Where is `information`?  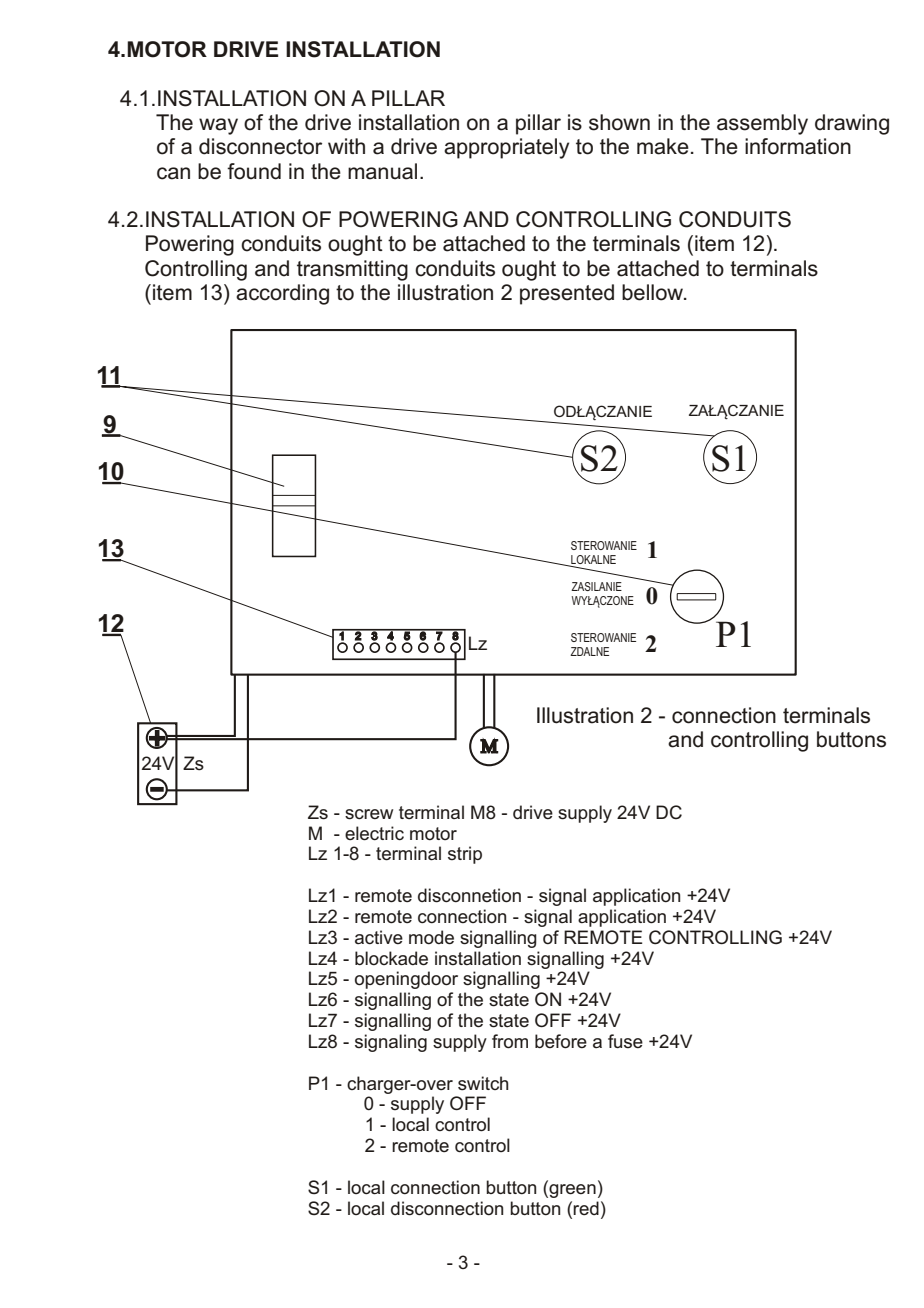 information is located at coordinates (798, 146).
